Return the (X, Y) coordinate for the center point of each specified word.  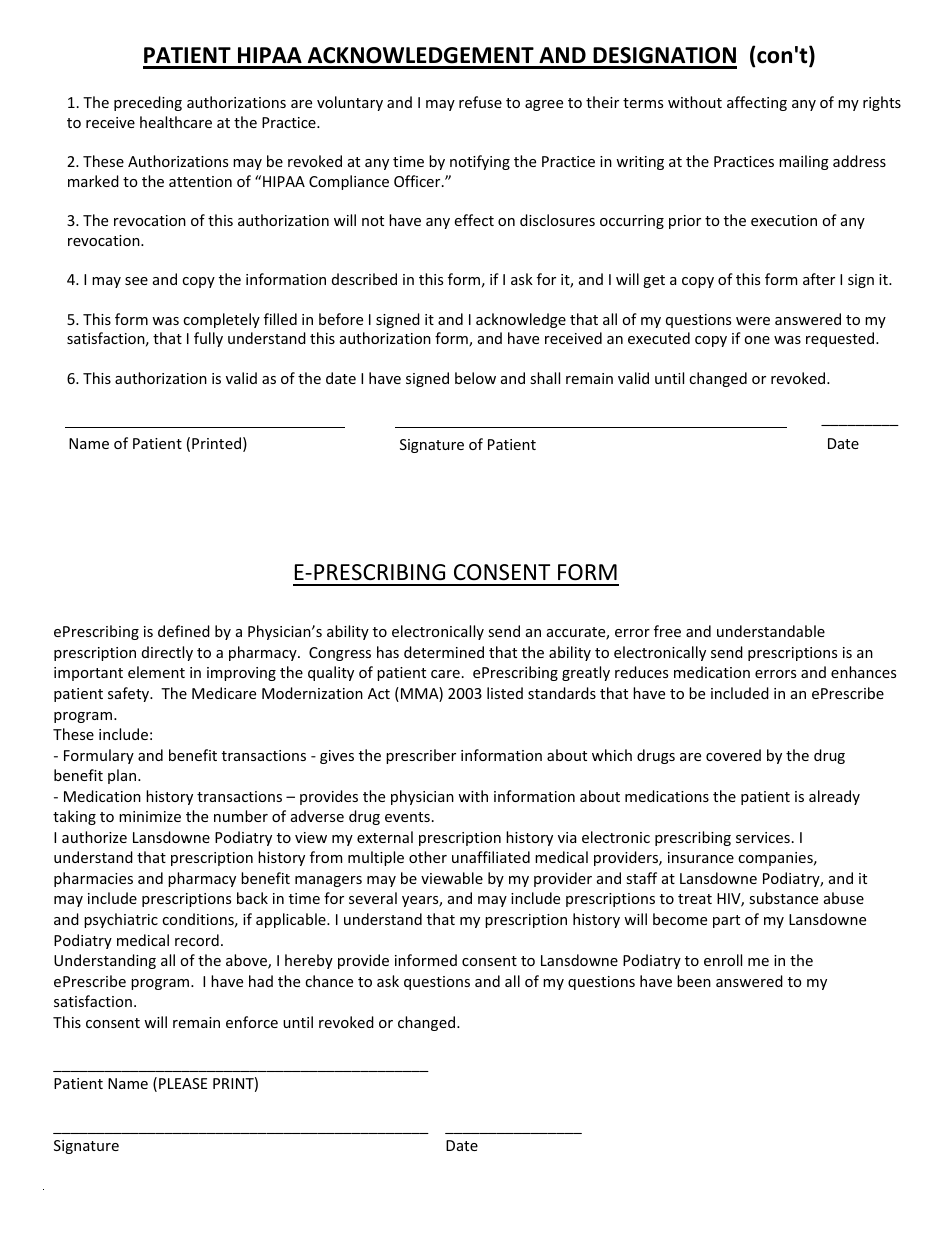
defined (184, 631)
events (407, 817)
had (261, 981)
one (757, 340)
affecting (757, 103)
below (475, 378)
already (834, 797)
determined (444, 652)
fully (208, 339)
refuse (480, 102)
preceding (148, 103)
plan (123, 776)
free (667, 631)
